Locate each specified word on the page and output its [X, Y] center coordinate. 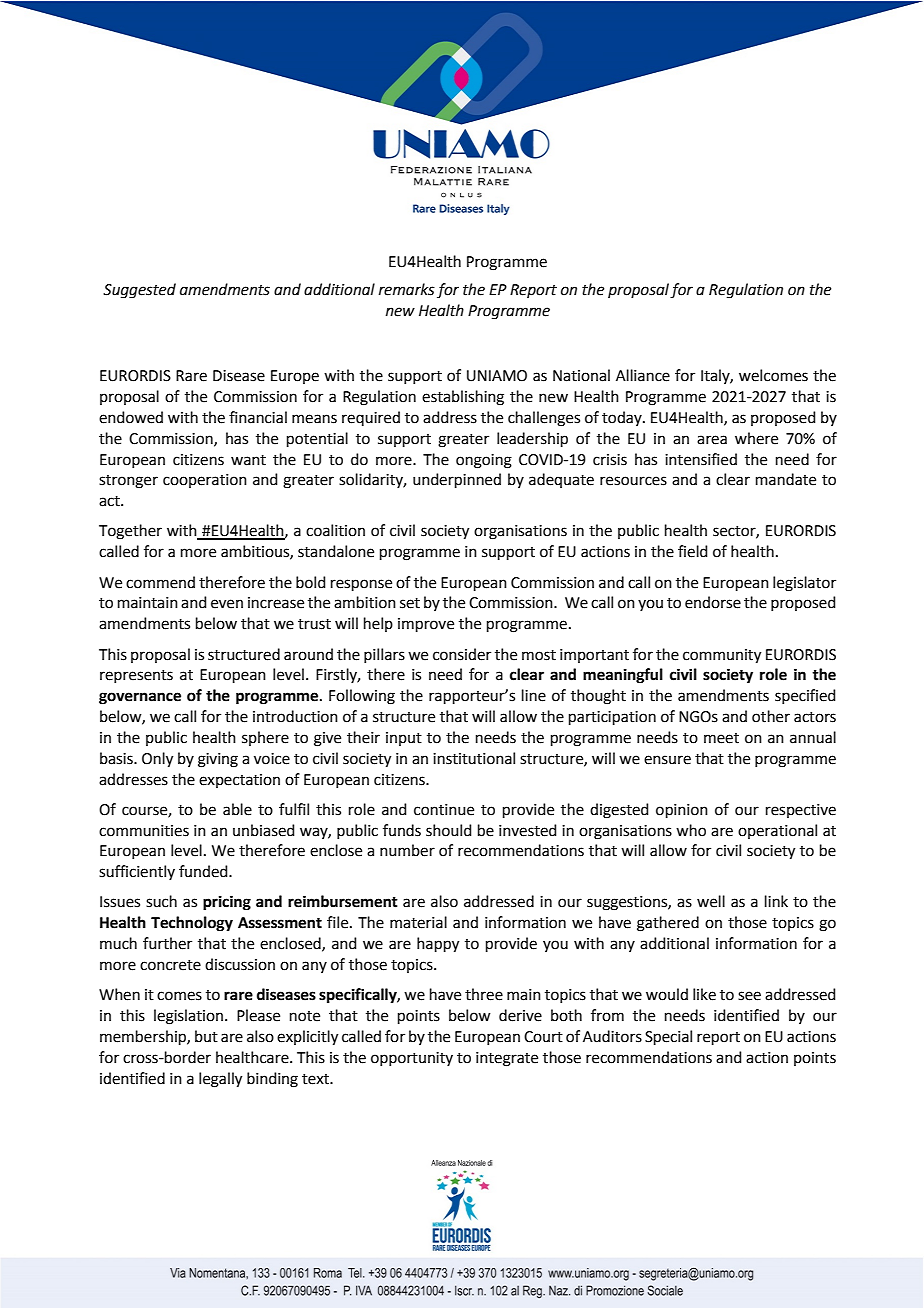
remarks [407, 289]
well [711, 901]
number [407, 850]
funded [204, 871]
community [722, 656]
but [206, 1036]
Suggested [139, 291]
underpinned [457, 480]
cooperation [205, 481]
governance [140, 698]
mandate [786, 479]
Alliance [643, 375]
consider [462, 654]
